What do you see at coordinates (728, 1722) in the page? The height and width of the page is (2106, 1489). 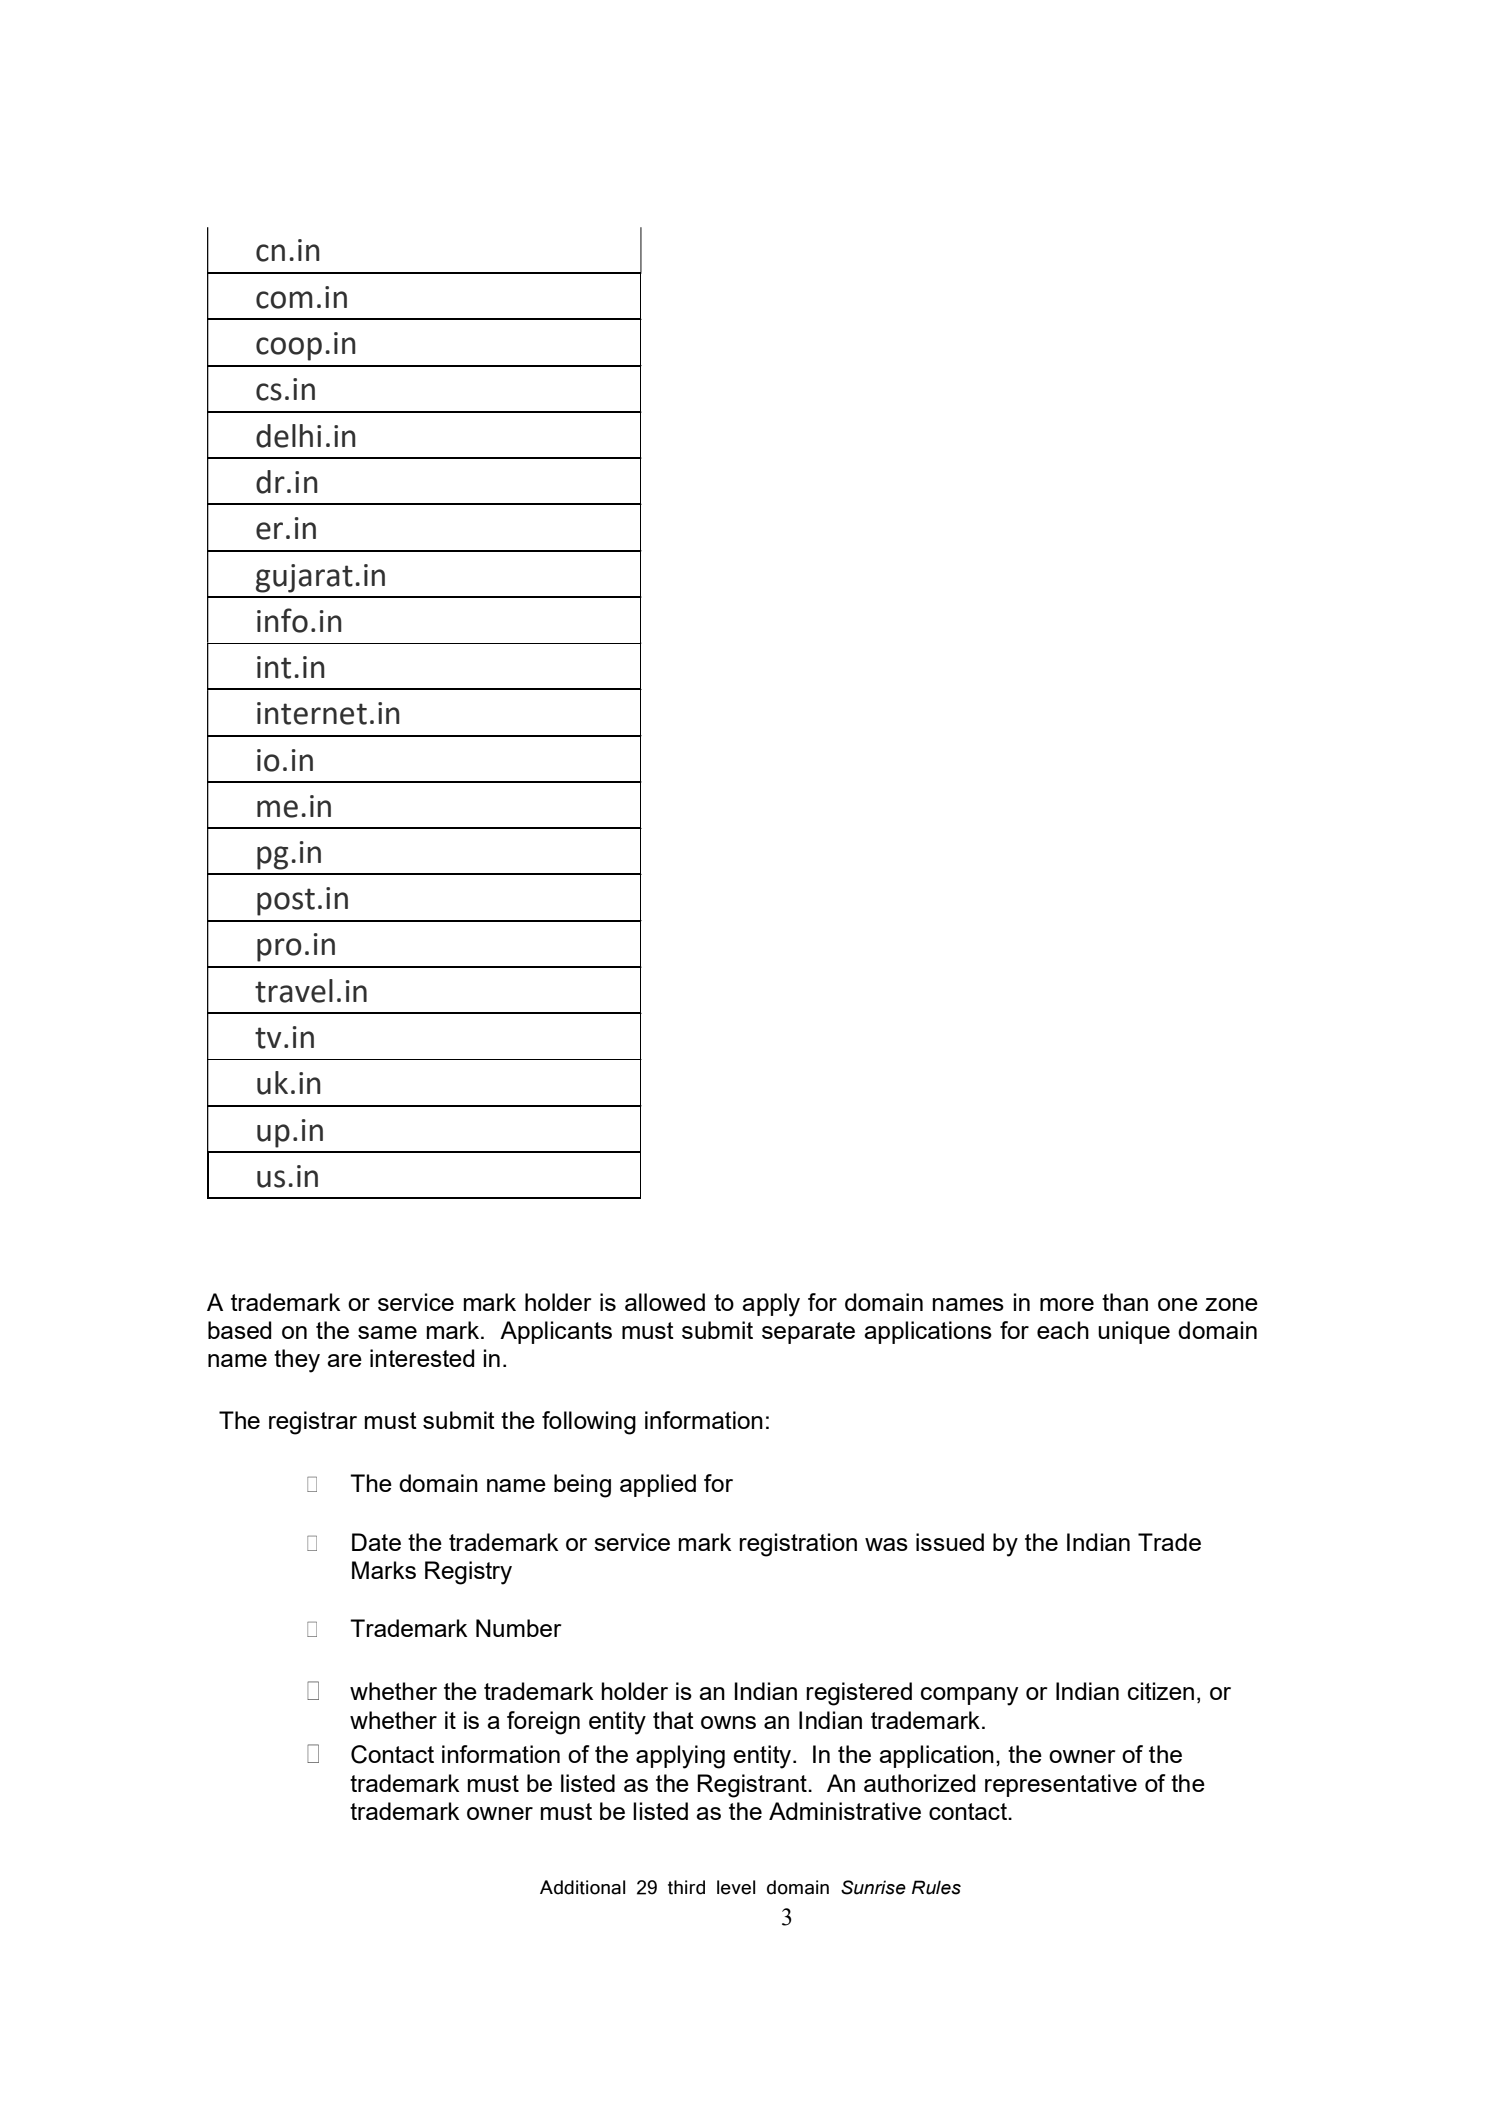 I see `owns` at bounding box center [728, 1722].
